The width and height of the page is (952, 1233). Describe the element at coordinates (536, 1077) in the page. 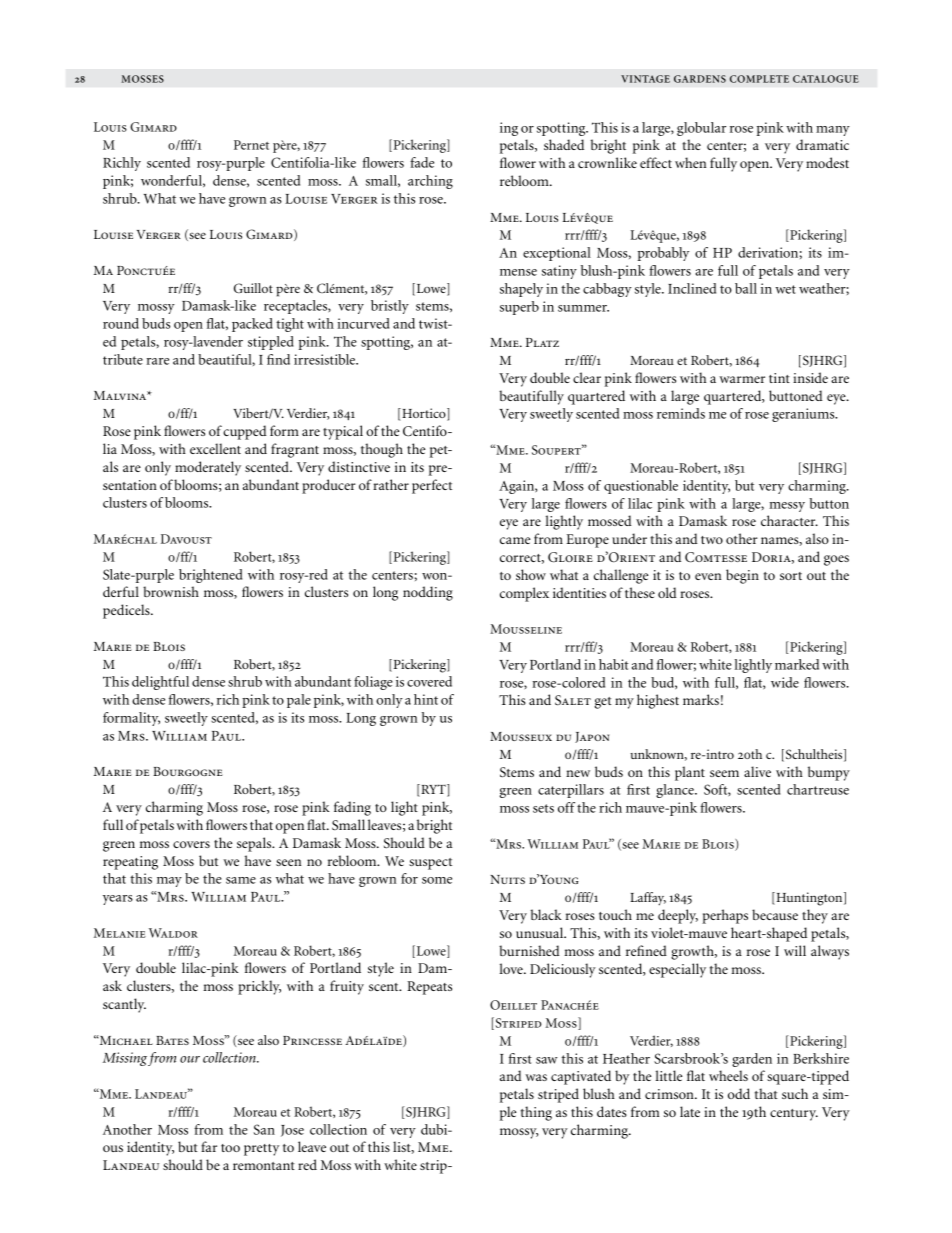

I see `was` at that location.
